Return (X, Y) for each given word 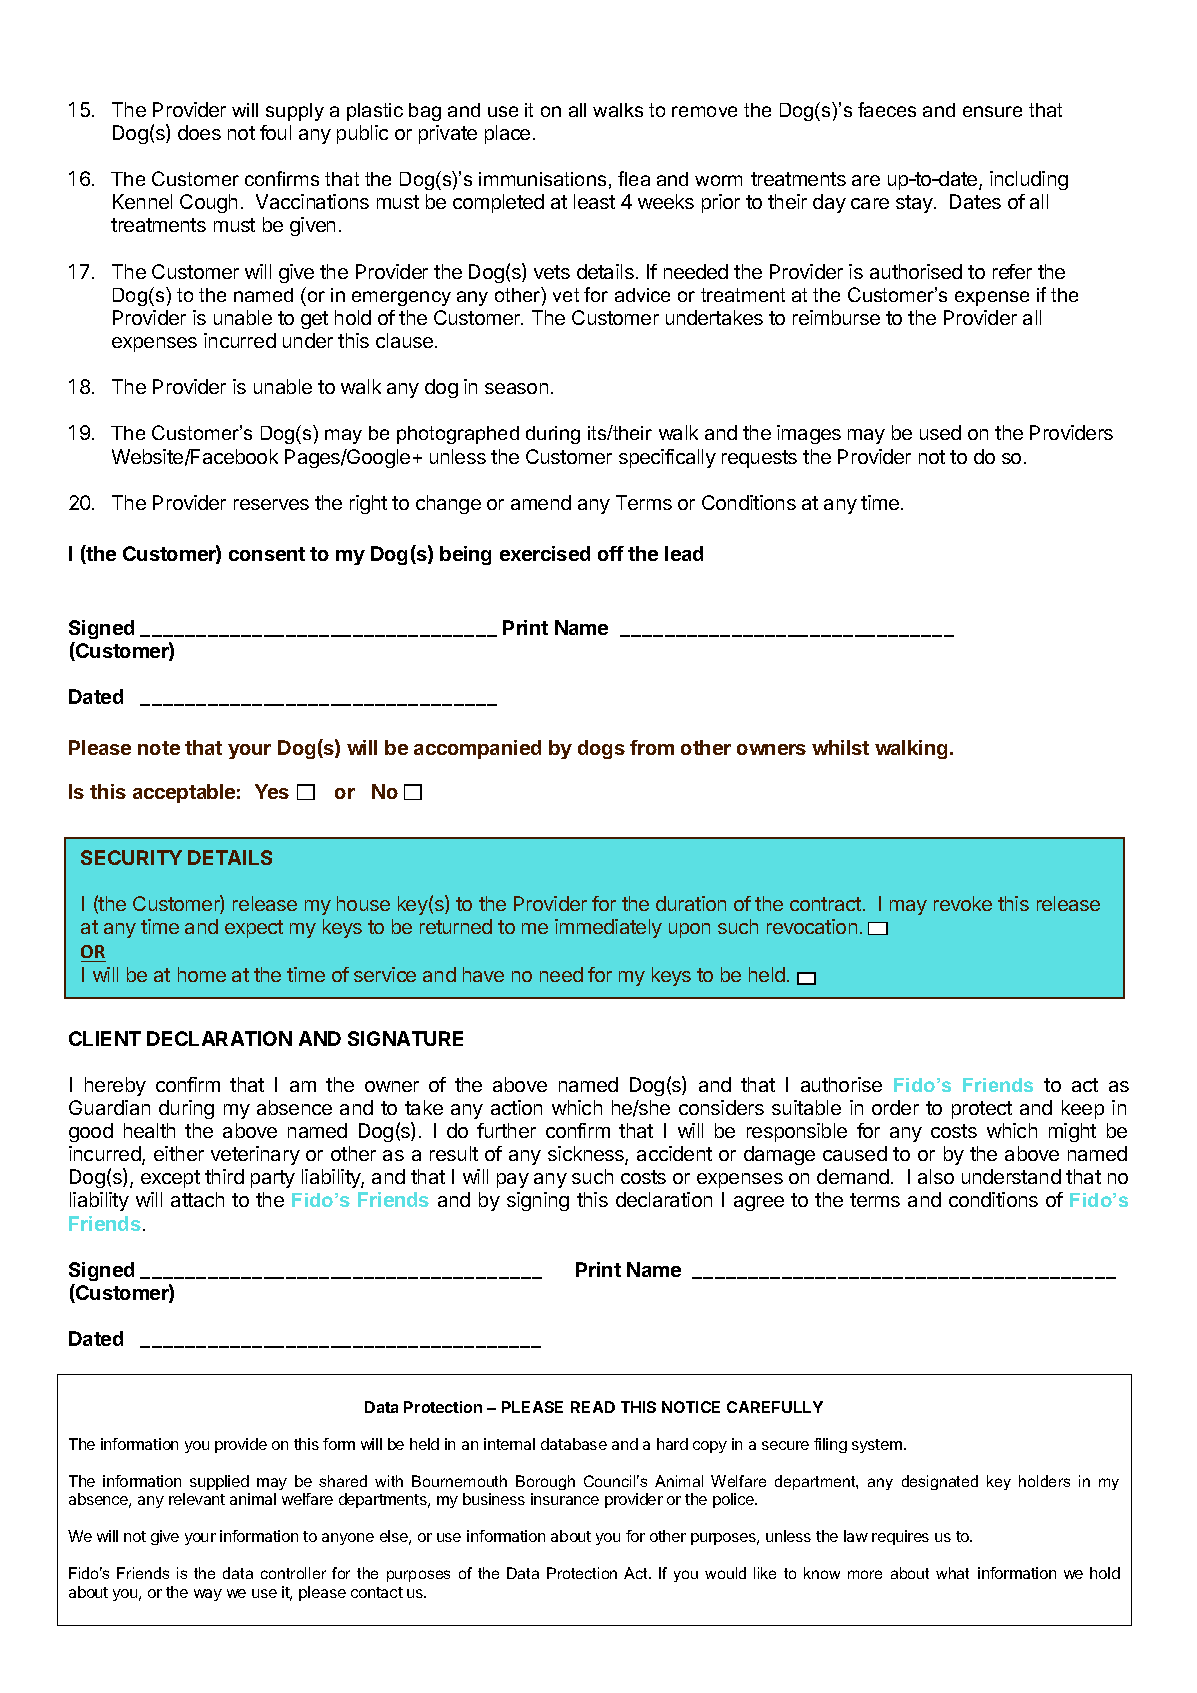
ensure (992, 111)
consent (267, 554)
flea (634, 178)
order (895, 1107)
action (516, 1107)
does (199, 132)
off (611, 553)
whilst (840, 747)
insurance (565, 1499)
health (149, 1130)
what (952, 1573)
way (208, 1595)
